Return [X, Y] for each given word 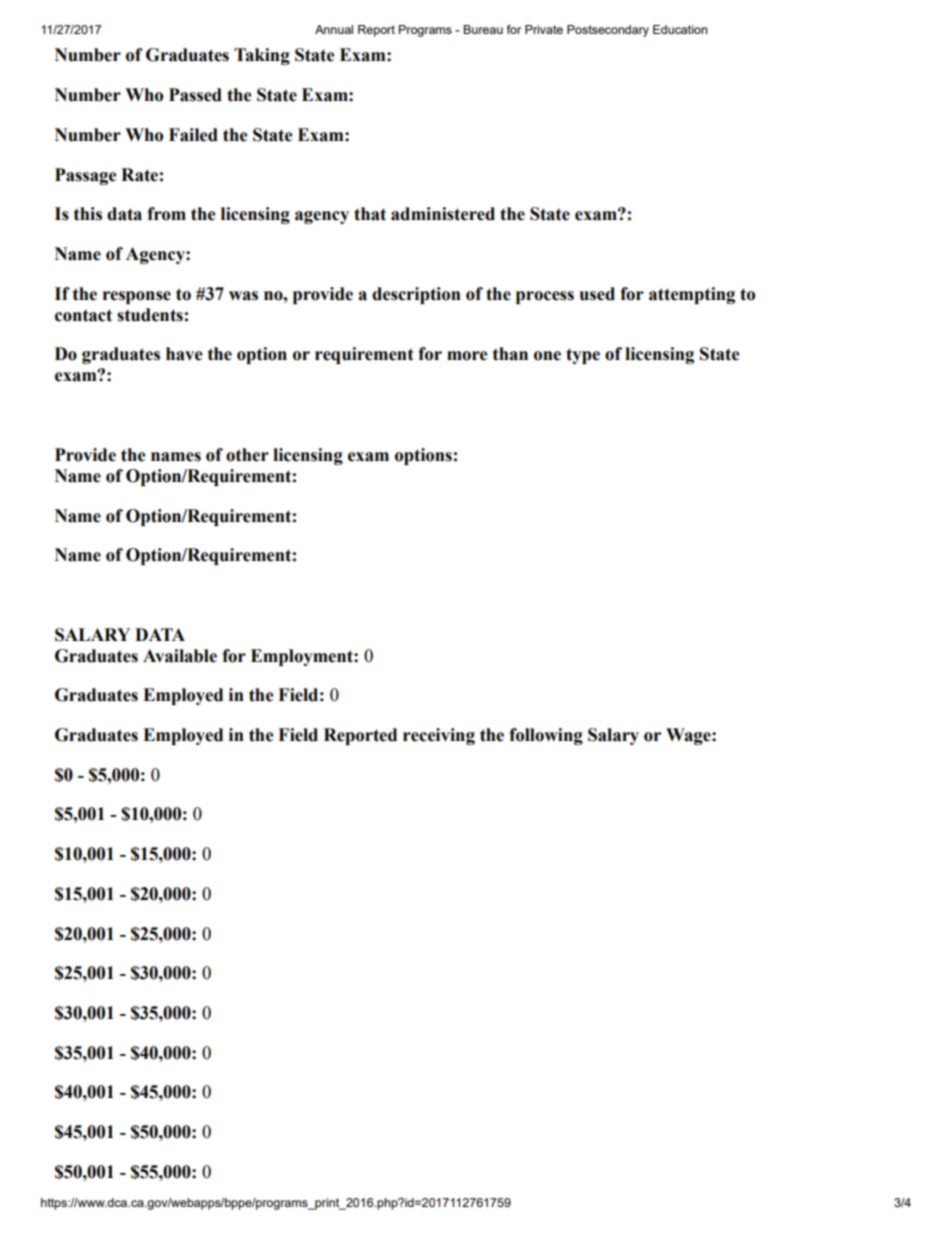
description [416, 295]
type [583, 356]
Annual [334, 29]
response [137, 297]
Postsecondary [608, 31]
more [467, 356]
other [247, 455]
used [597, 294]
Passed [195, 95]
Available [180, 656]
